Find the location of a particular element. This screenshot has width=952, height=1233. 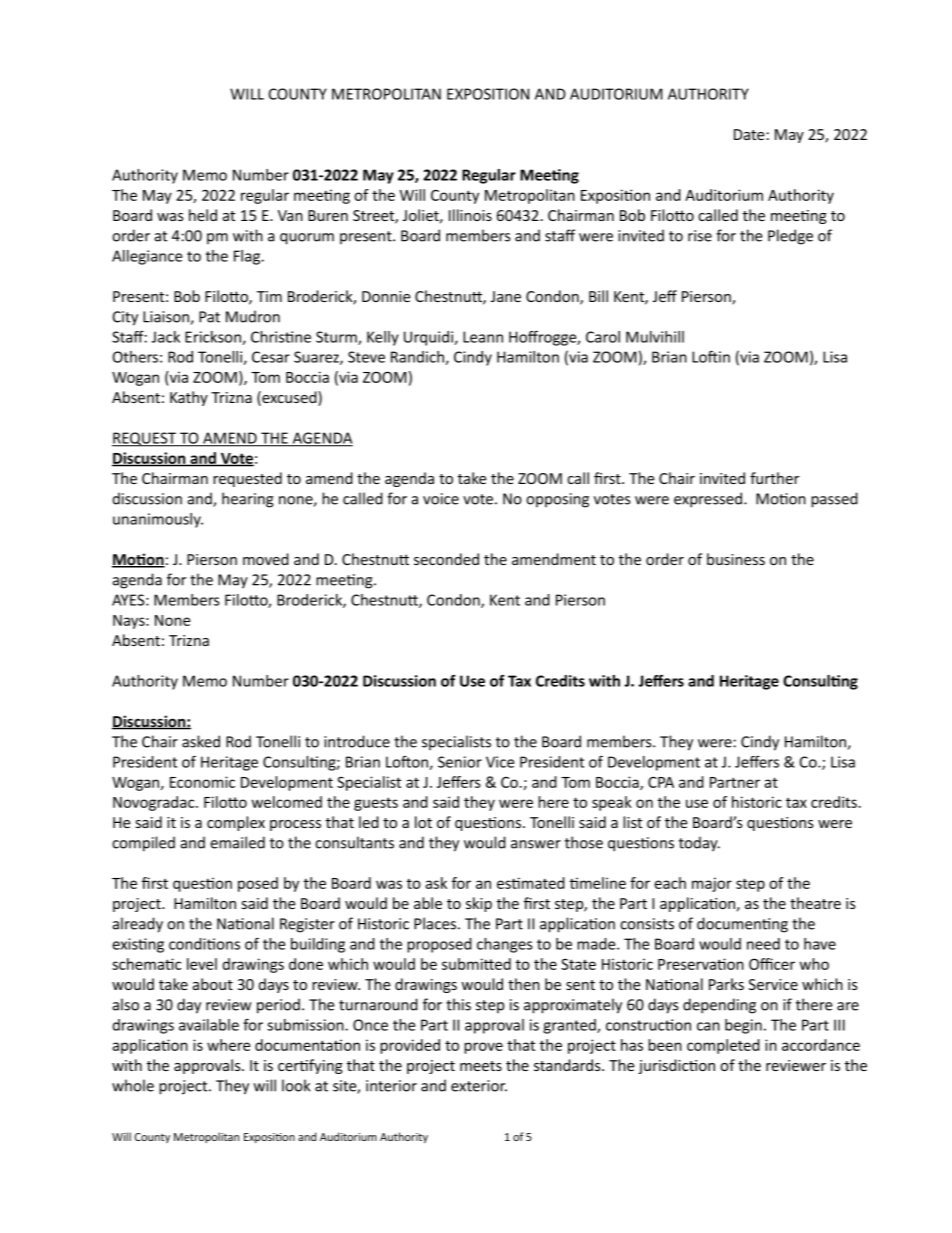

meets is located at coordinates (481, 1066).
